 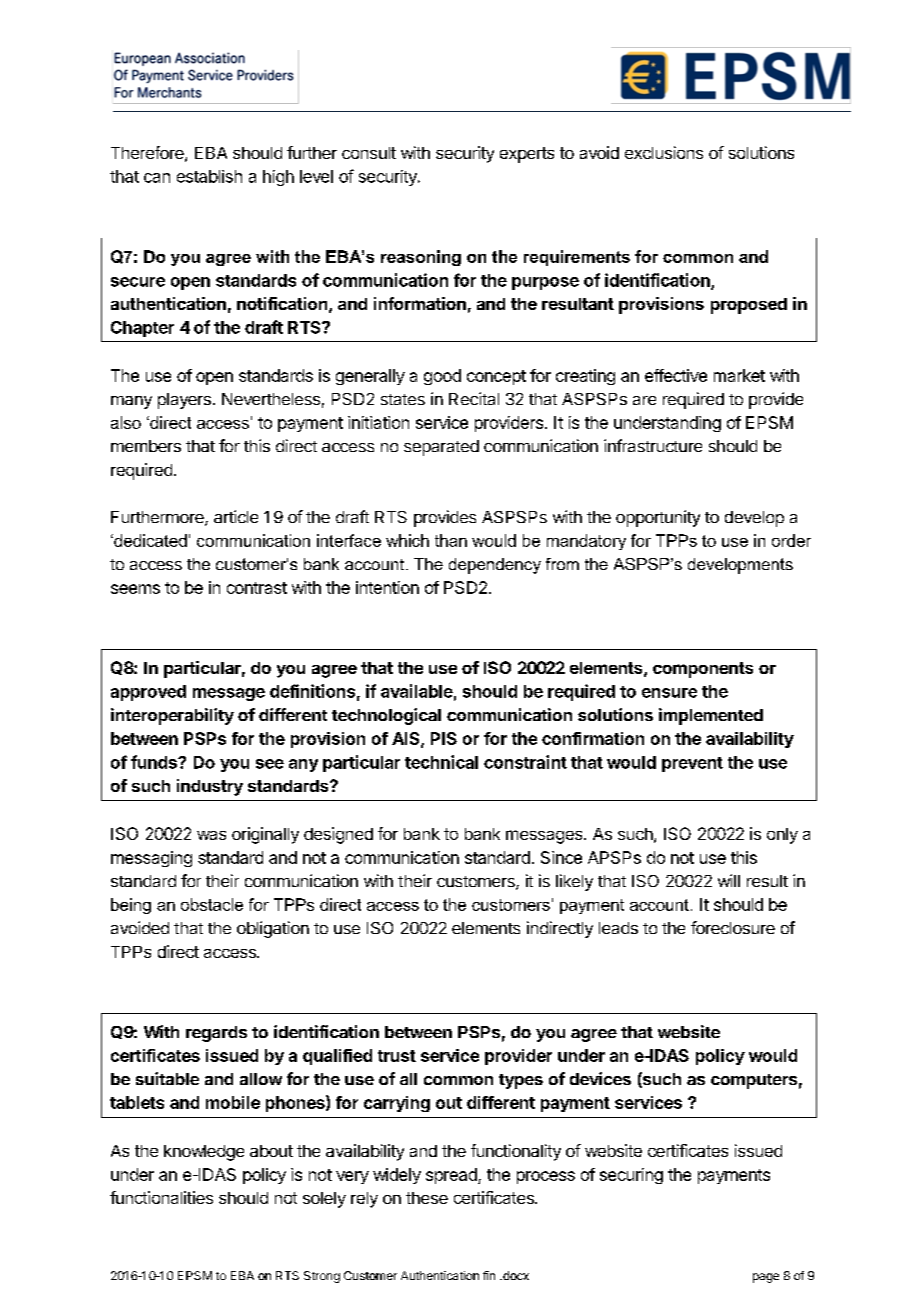 What do you see at coordinates (209, 176) in the screenshot?
I see `establish` at bounding box center [209, 176].
